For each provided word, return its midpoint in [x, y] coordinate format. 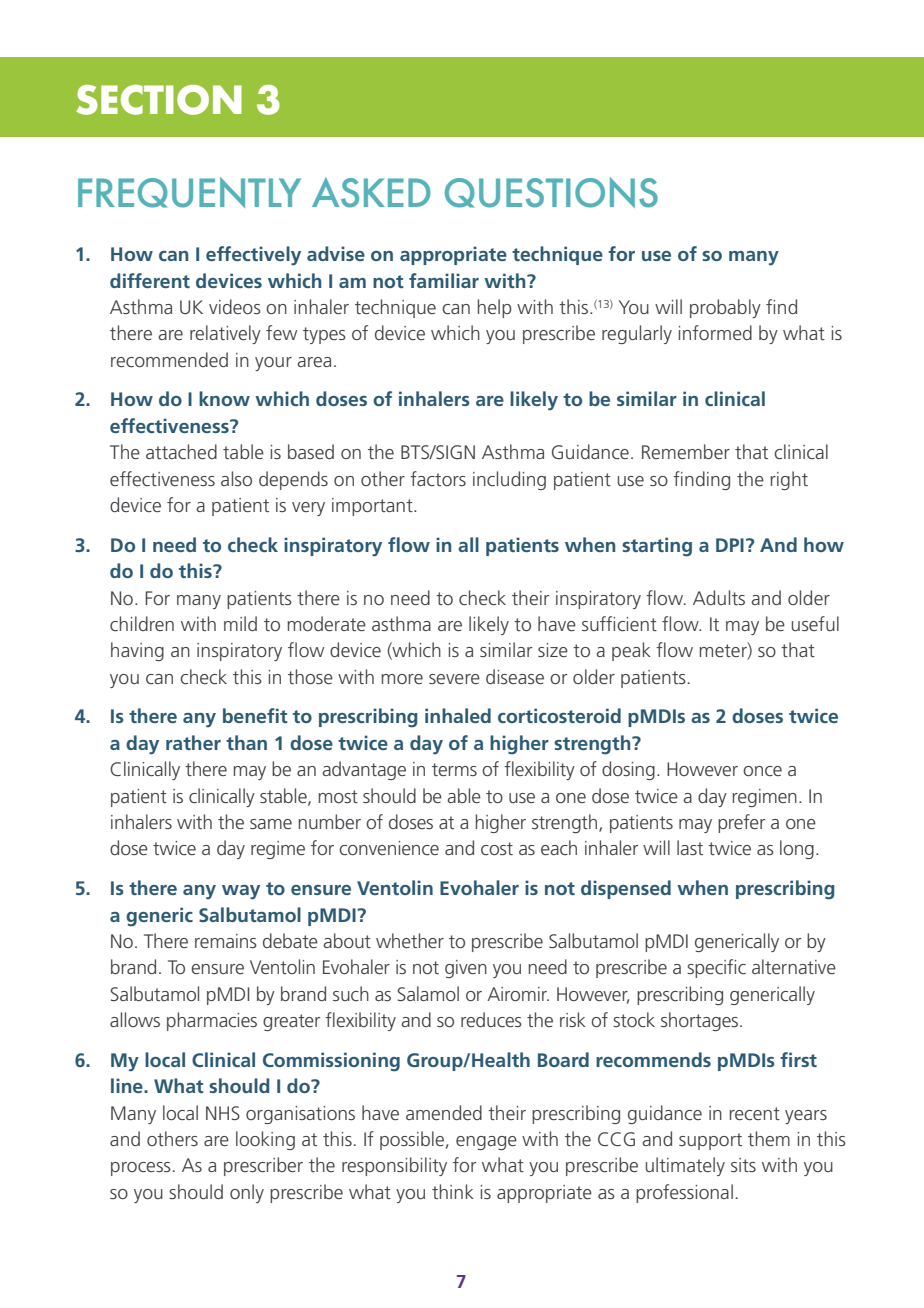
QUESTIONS [551, 192]
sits [743, 1165]
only [247, 1193]
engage [486, 1143]
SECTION [159, 100]
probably [725, 308]
